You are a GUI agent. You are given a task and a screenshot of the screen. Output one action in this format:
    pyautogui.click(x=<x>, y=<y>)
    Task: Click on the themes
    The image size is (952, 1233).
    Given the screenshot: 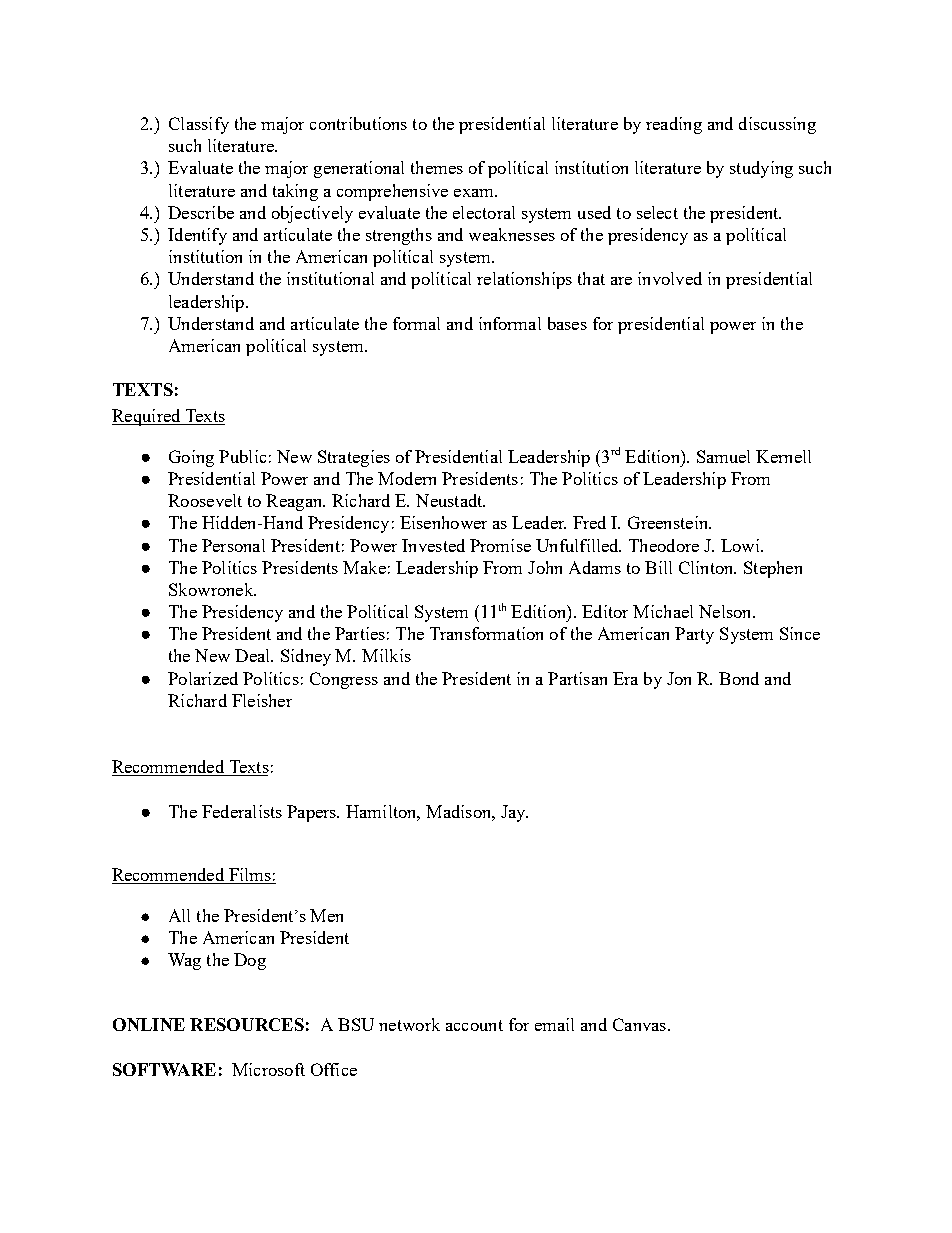 What is the action you would take?
    pyautogui.click(x=437, y=167)
